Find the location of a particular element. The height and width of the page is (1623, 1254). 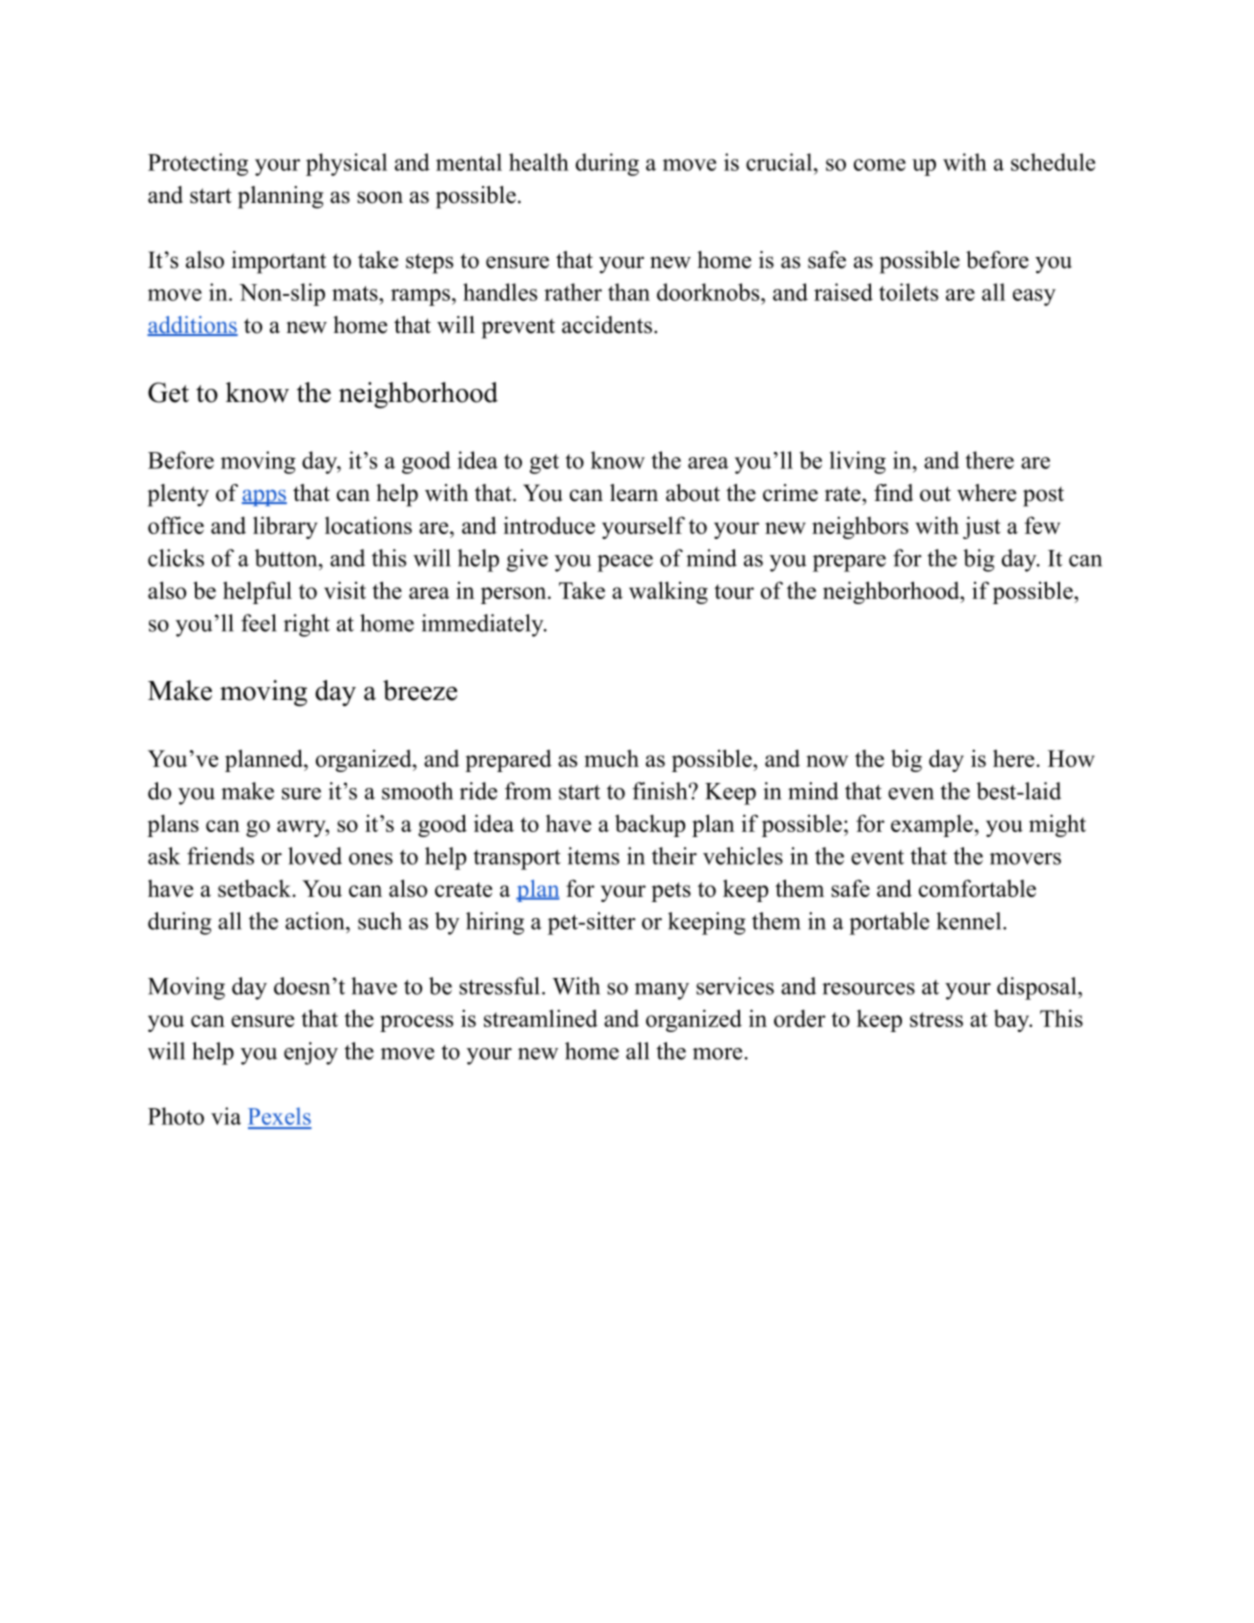

loved is located at coordinates (315, 856).
